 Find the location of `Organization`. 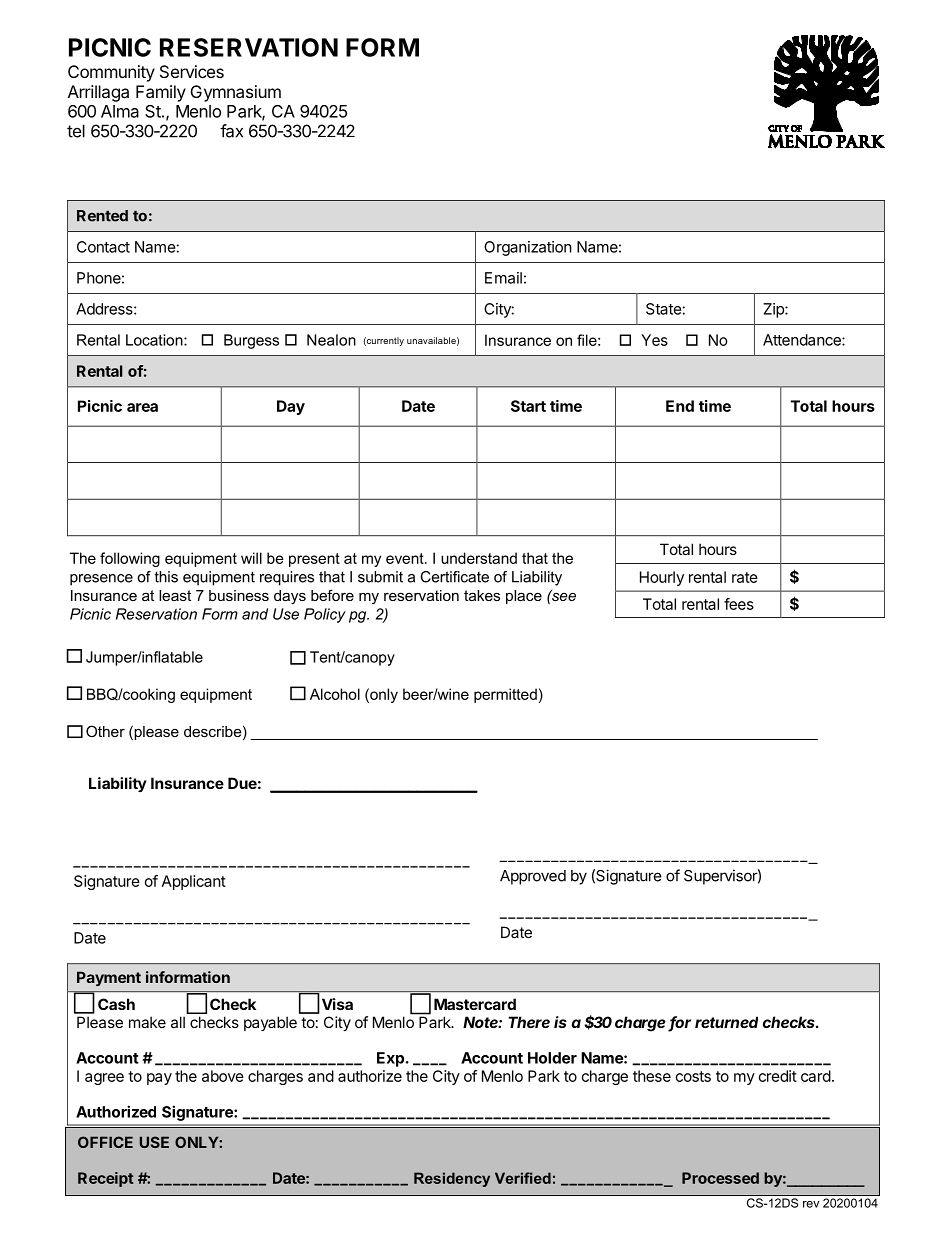

Organization is located at coordinates (528, 248).
